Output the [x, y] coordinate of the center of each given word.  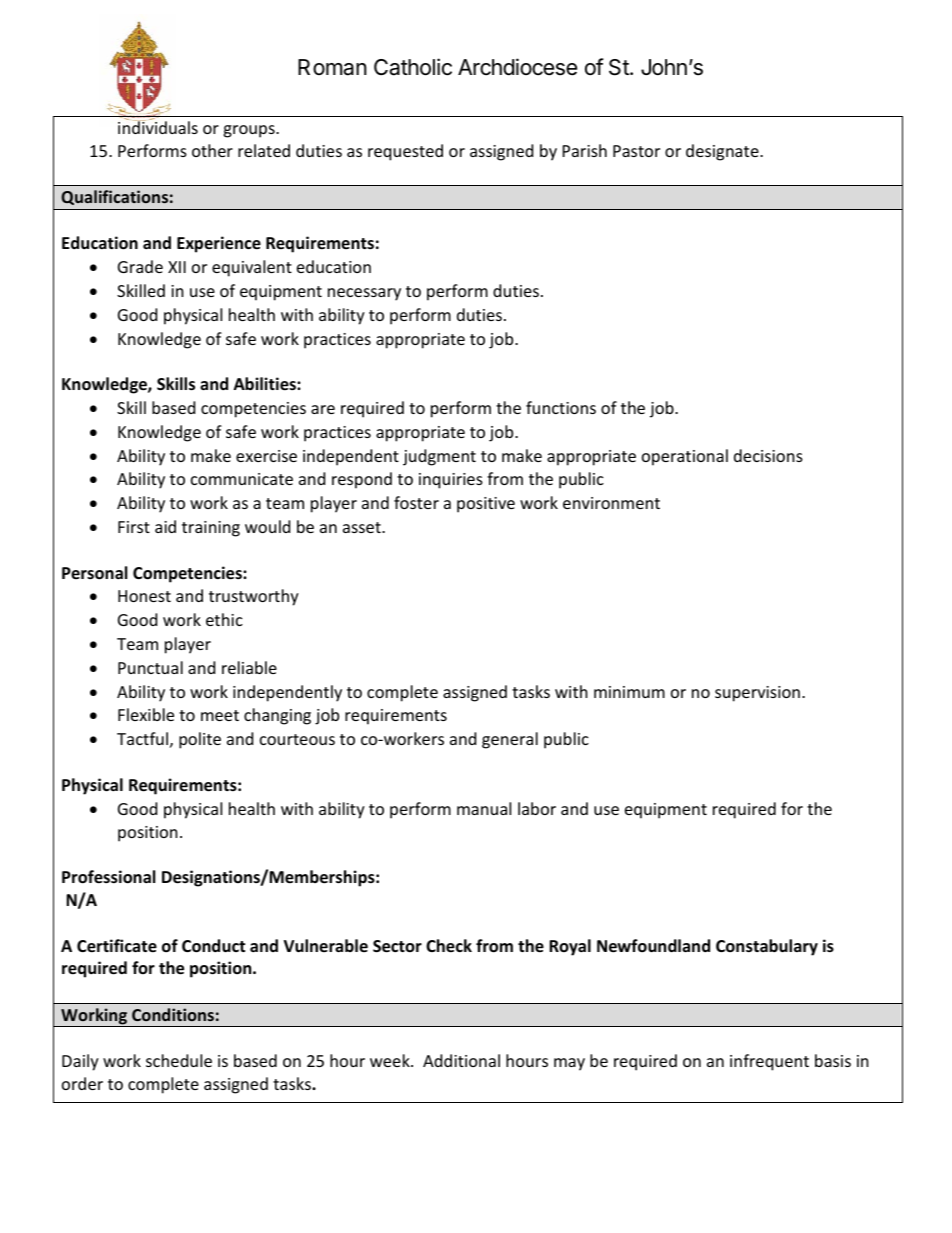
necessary [364, 294]
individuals [158, 126]
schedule [179, 1060]
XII [177, 267]
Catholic [413, 67]
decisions [768, 455]
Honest [144, 596]
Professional [108, 877]
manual [484, 808]
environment [611, 503]
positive [486, 505]
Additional [461, 1060]
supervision [757, 694]
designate [723, 152]
